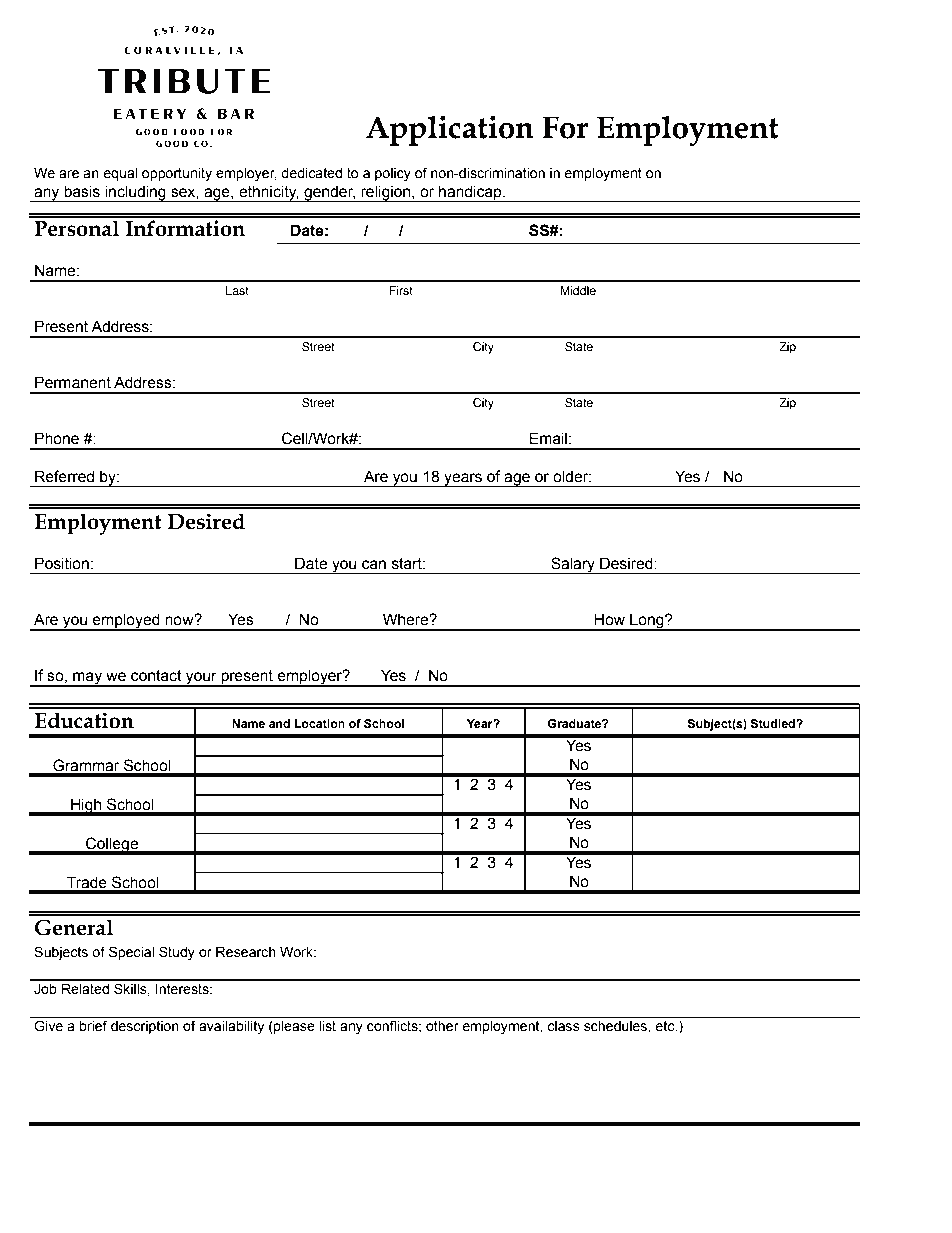 The width and height of the page is (952, 1233). Describe the element at coordinates (126, 622) in the page. I see `employed` at that location.
